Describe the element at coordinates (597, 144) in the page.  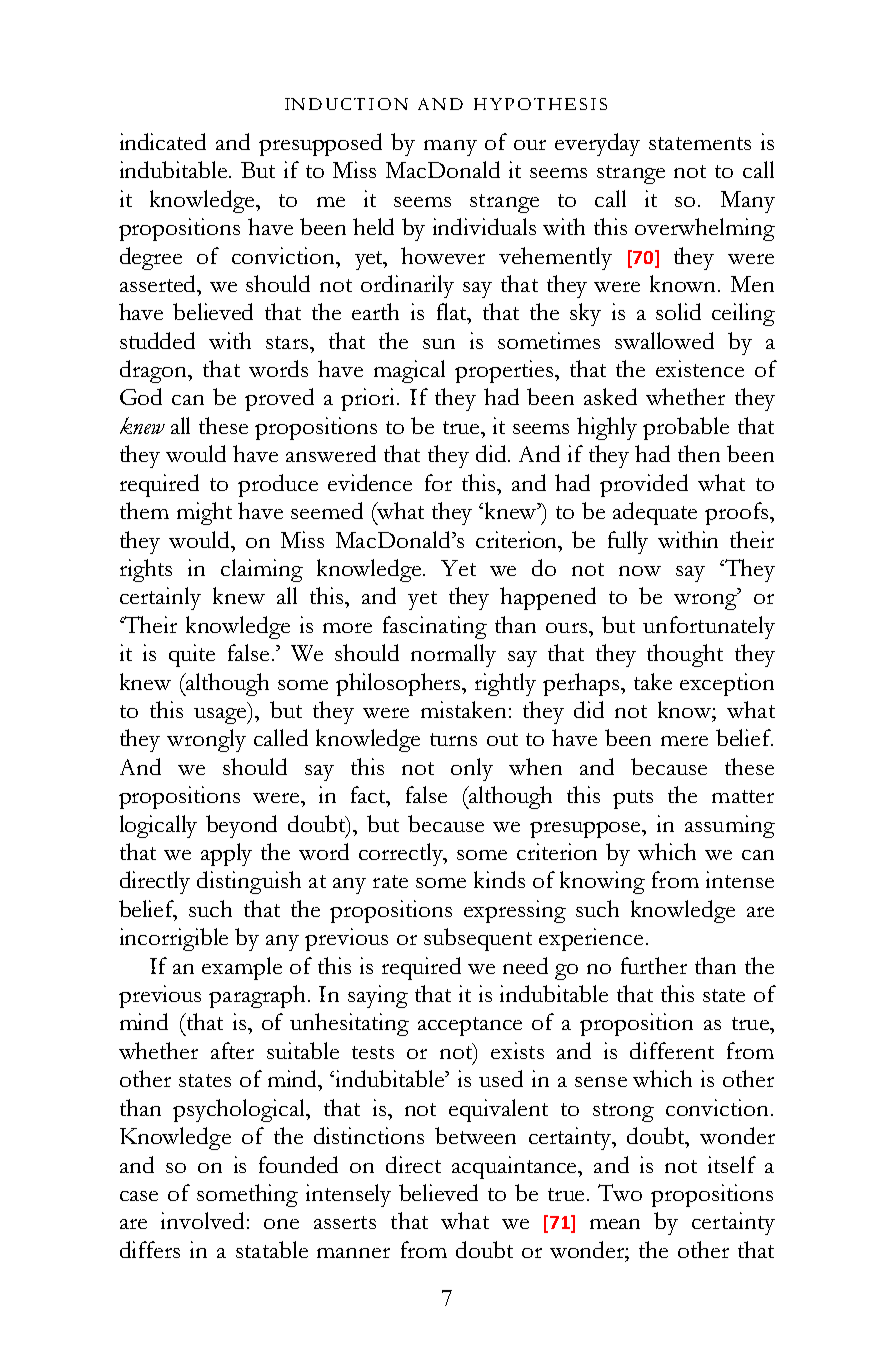
I see `everyday` at that location.
